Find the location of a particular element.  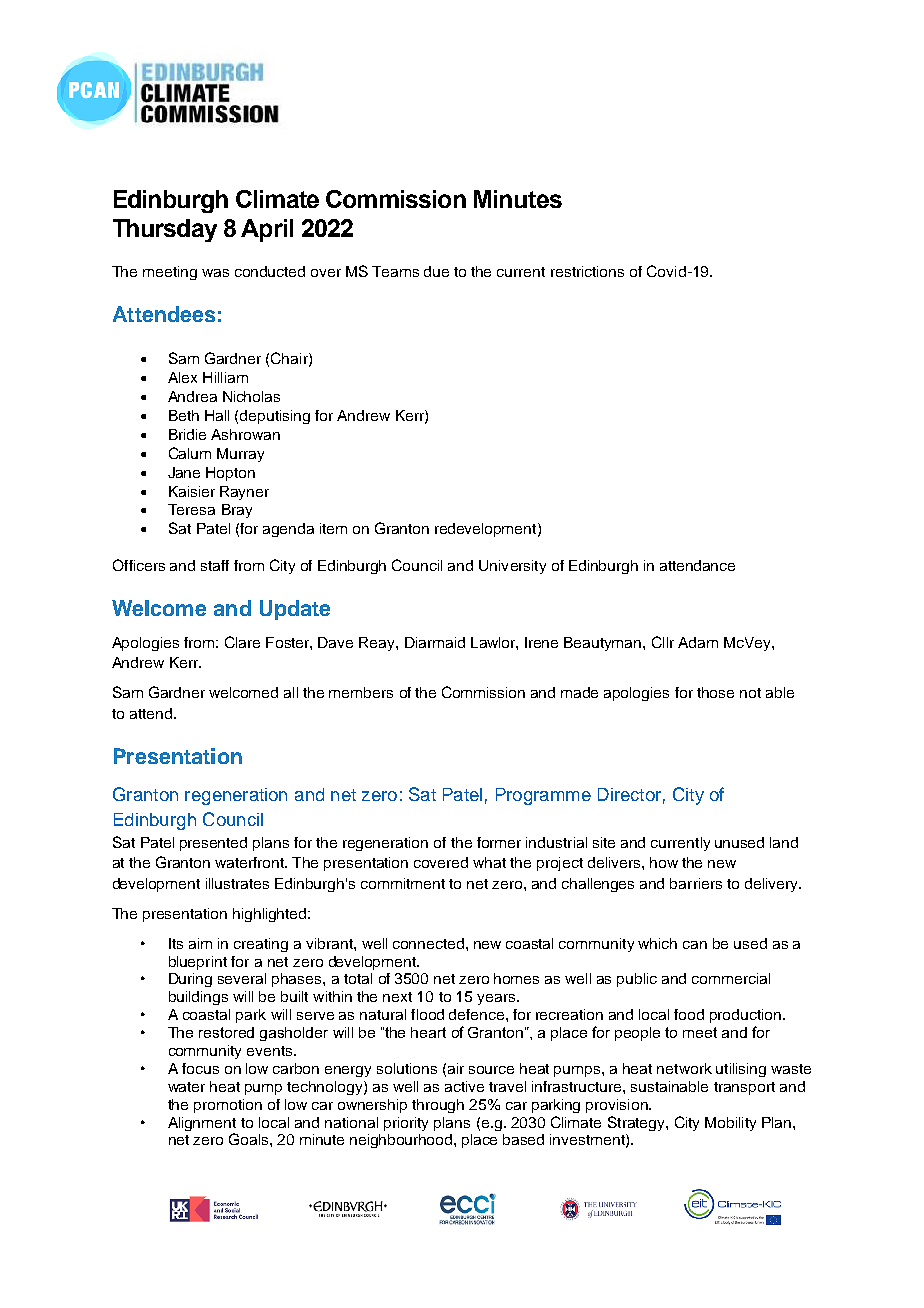

promotion is located at coordinates (228, 1106).
